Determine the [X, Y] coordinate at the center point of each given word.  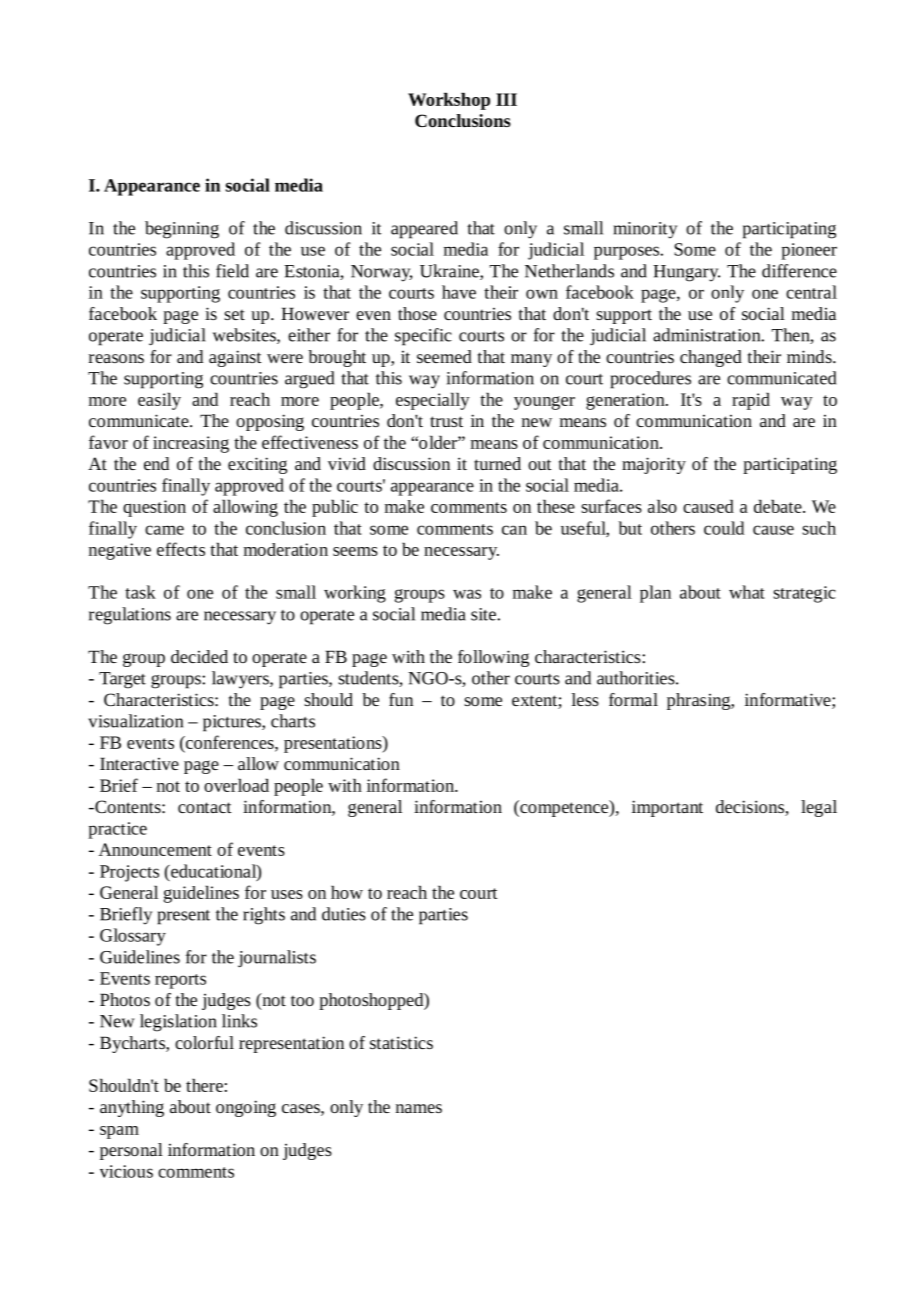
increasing [191, 444]
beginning [182, 230]
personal [131, 1151]
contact [205, 807]
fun [401, 699]
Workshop [449, 101]
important [667, 808]
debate [779, 506]
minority [645, 230]
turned [497, 463]
